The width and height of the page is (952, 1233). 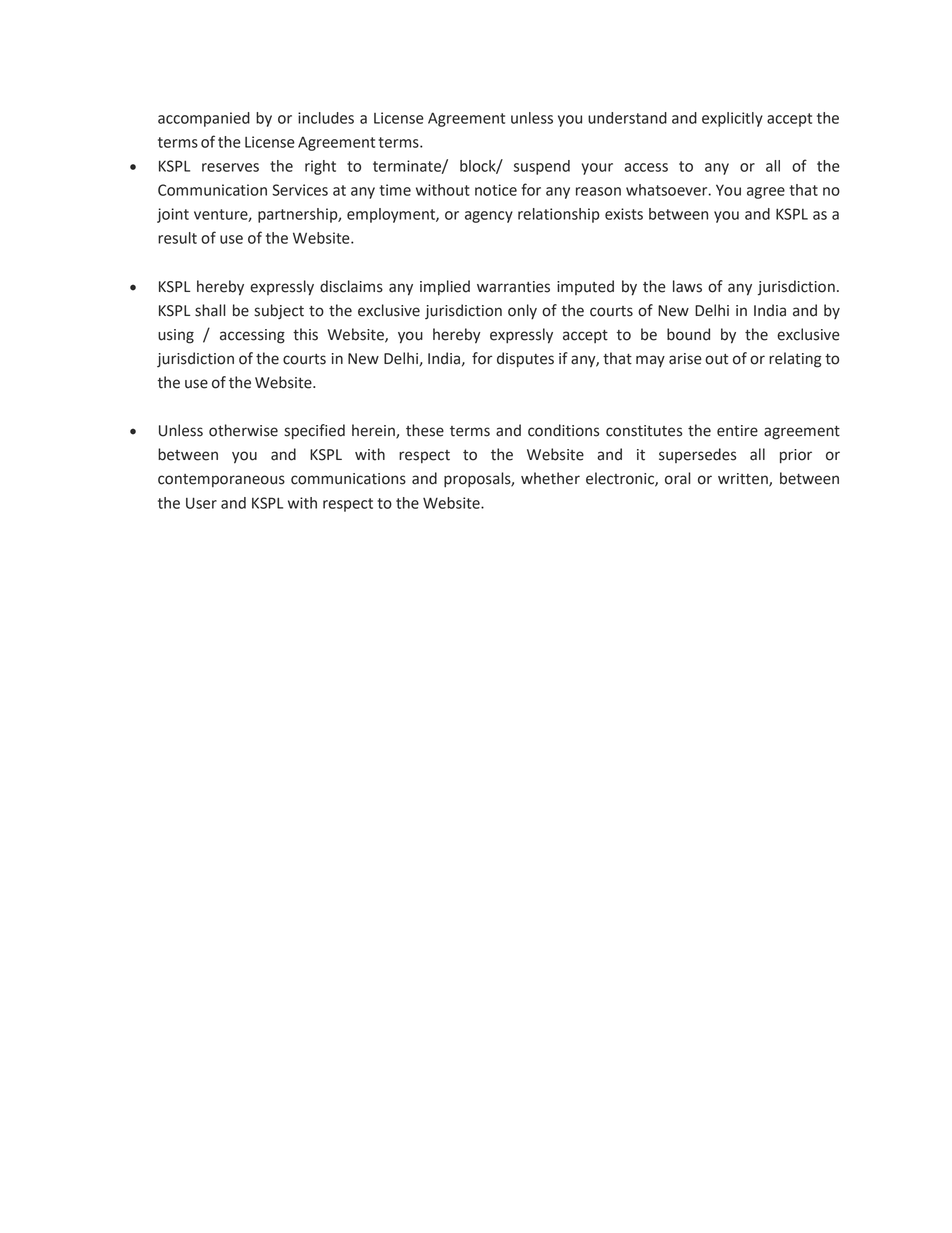 What do you see at coordinates (279, 312) in the page?
I see `subject` at bounding box center [279, 312].
